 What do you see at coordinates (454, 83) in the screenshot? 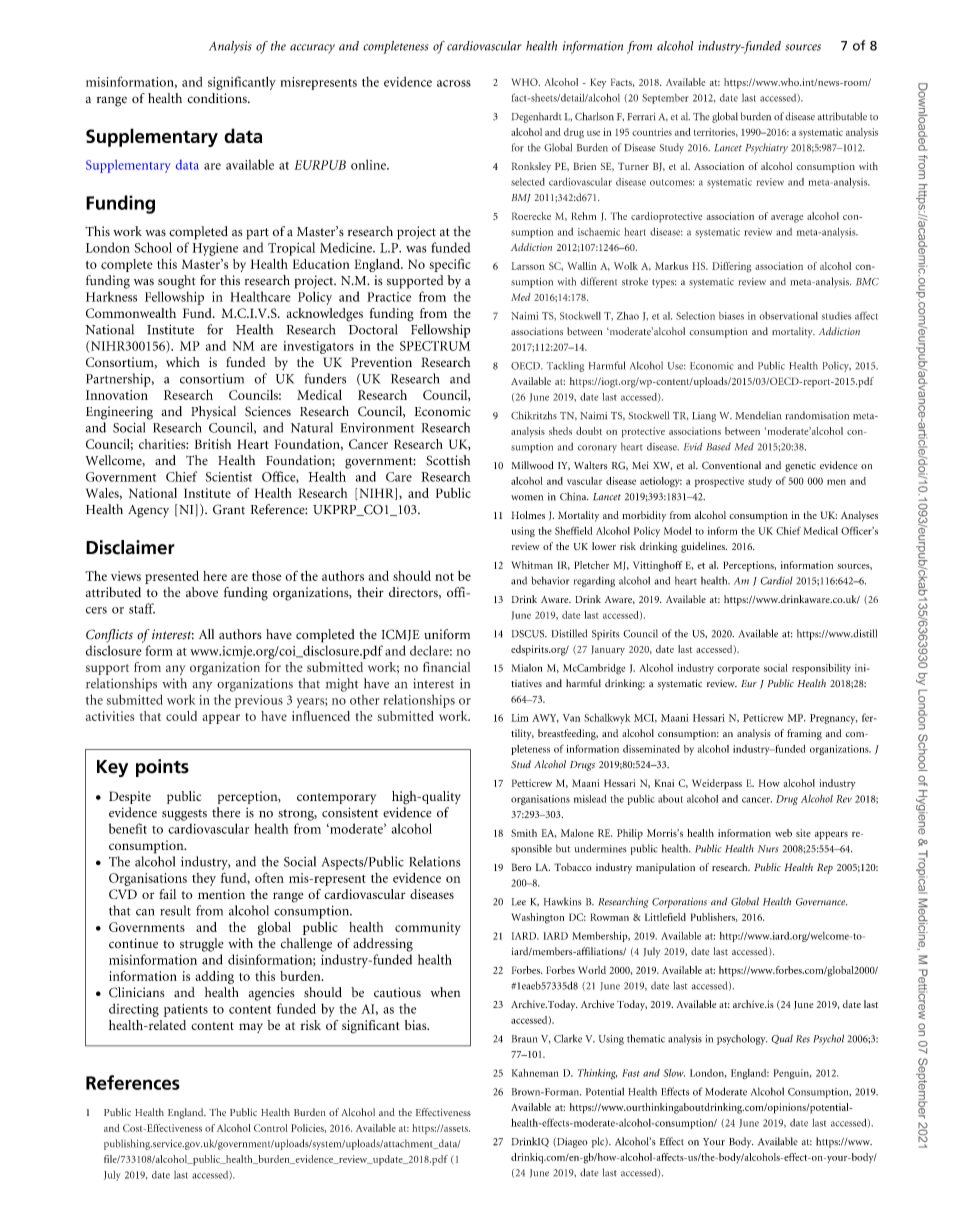
I see `across` at bounding box center [454, 83].
